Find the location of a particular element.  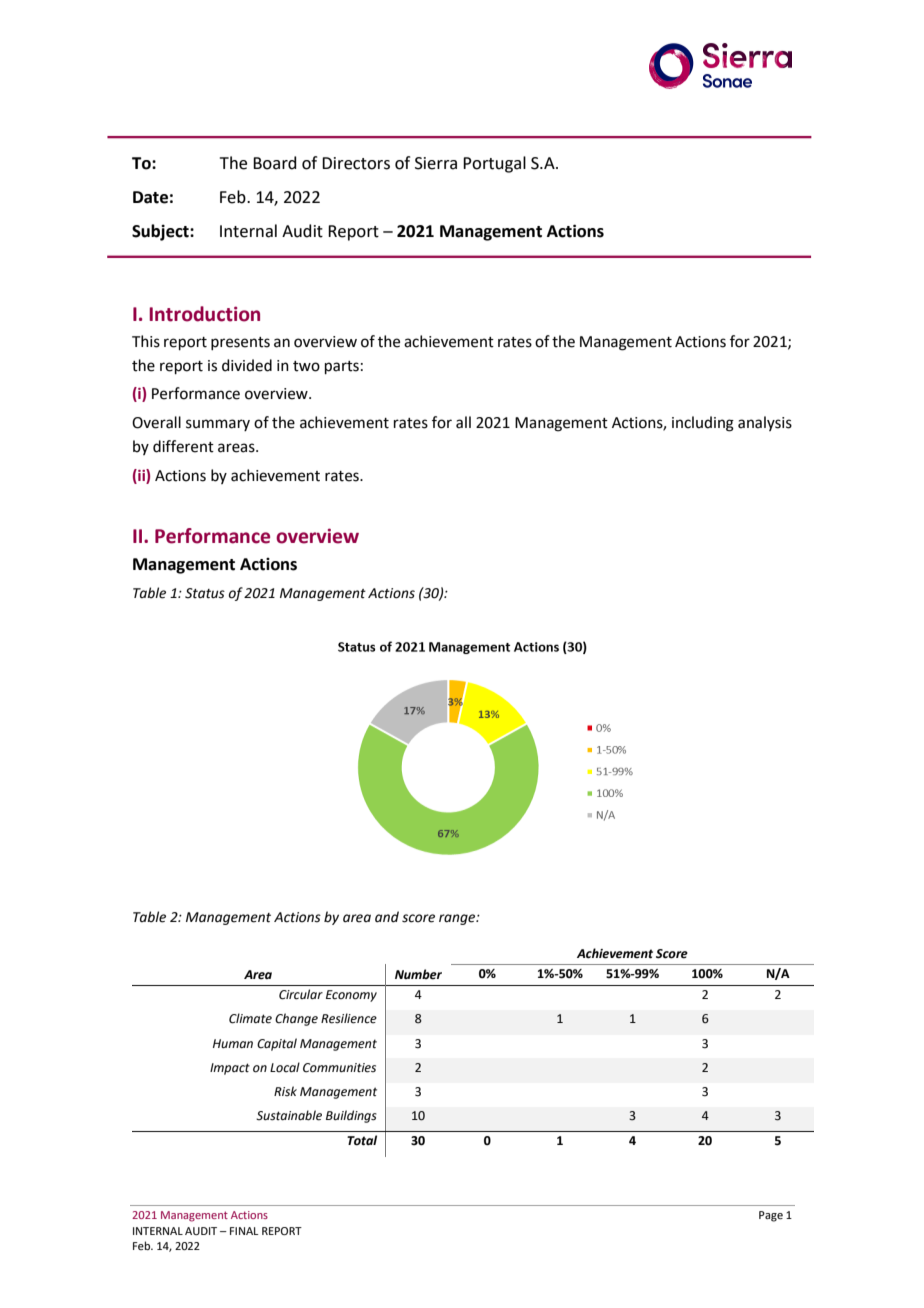

Page is located at coordinates (771, 1216).
